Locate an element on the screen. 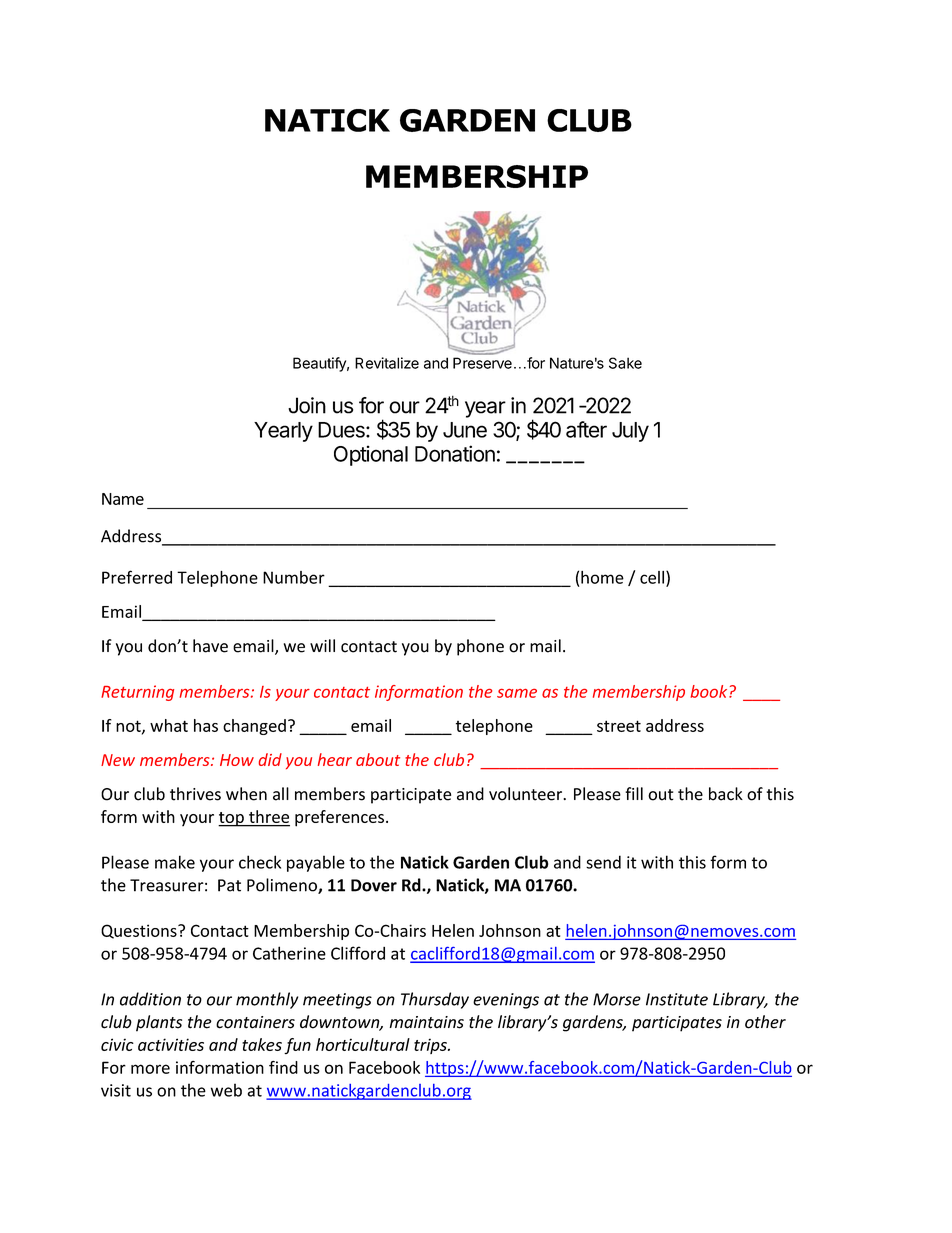  more is located at coordinates (150, 1069).
